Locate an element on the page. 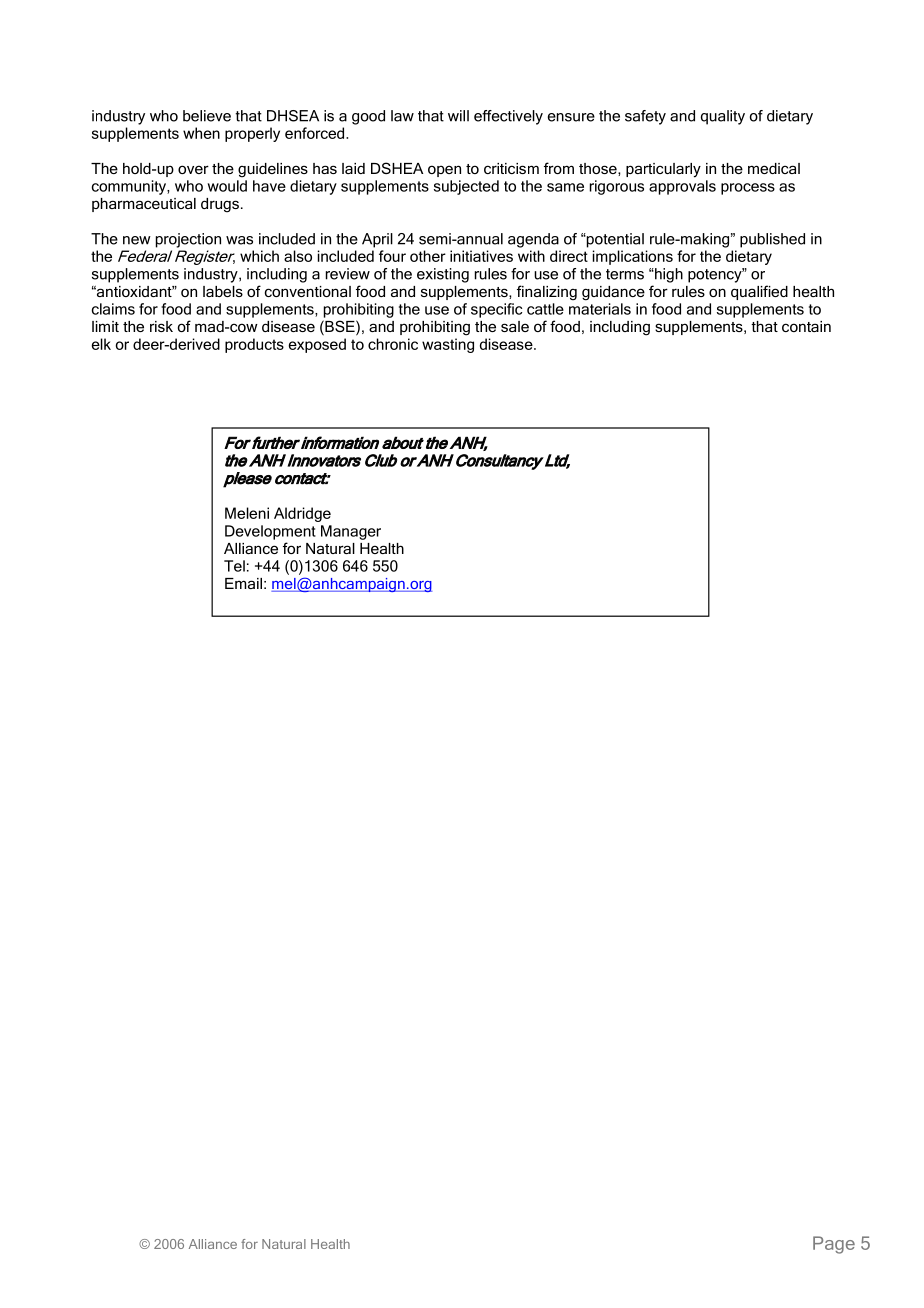 The image size is (924, 1308). qualified is located at coordinates (759, 292).
